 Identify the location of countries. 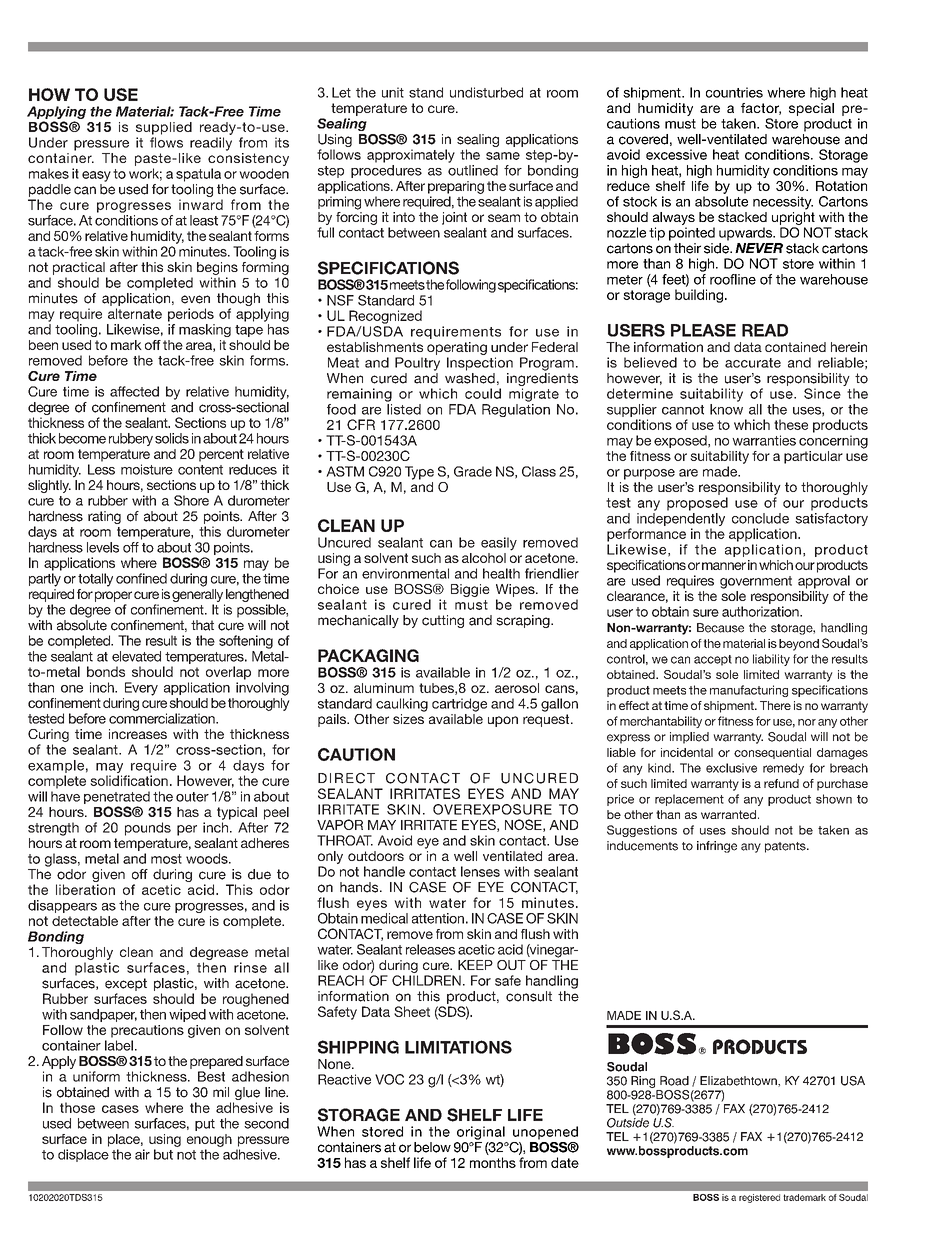
(734, 92).
